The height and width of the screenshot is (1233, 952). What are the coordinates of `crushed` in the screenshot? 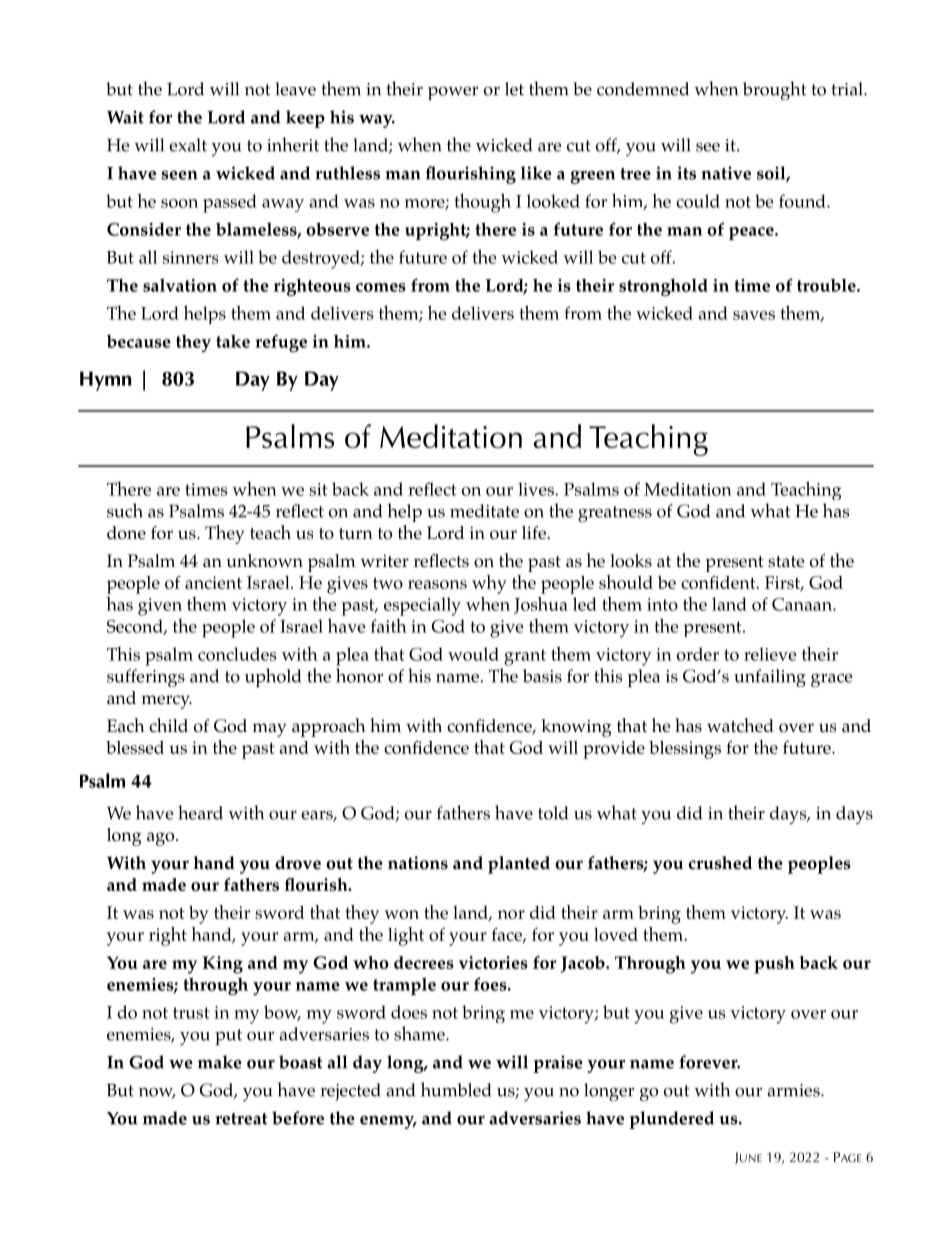 It's located at (720, 863).
